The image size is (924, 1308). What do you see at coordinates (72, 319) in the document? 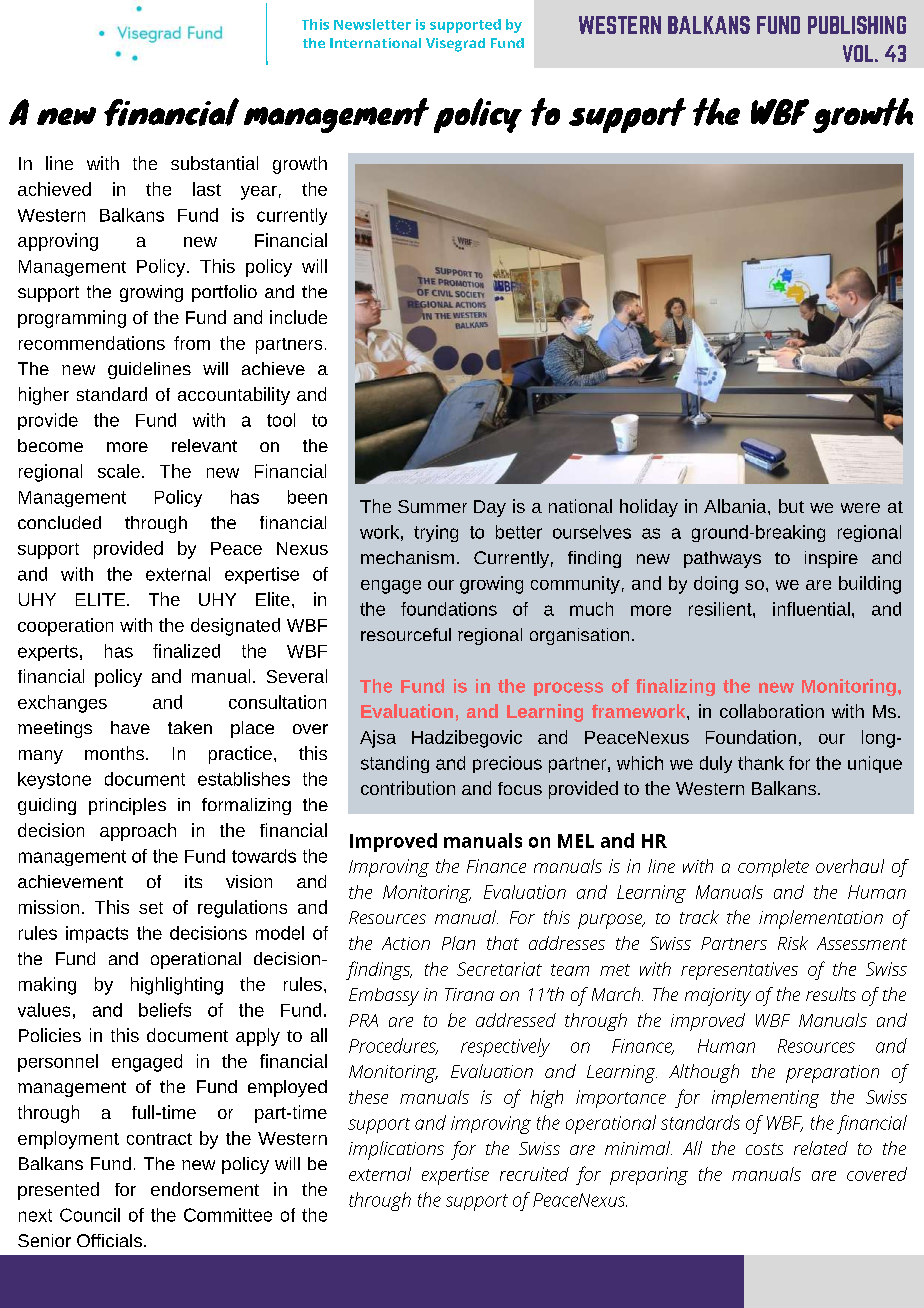
I see `programming` at bounding box center [72, 319].
